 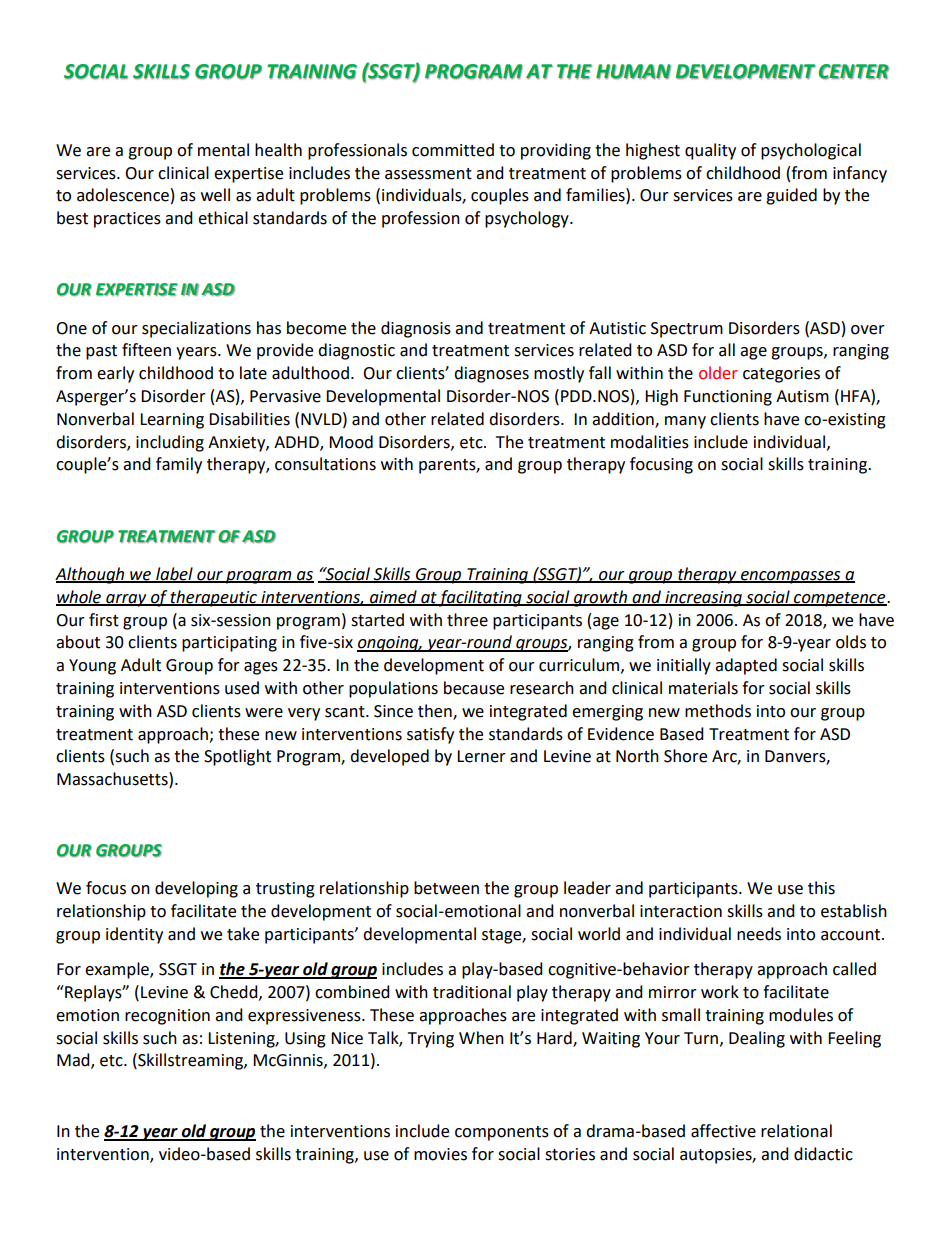 What do you see at coordinates (802, 396) in the screenshot?
I see `Autism` at bounding box center [802, 396].
